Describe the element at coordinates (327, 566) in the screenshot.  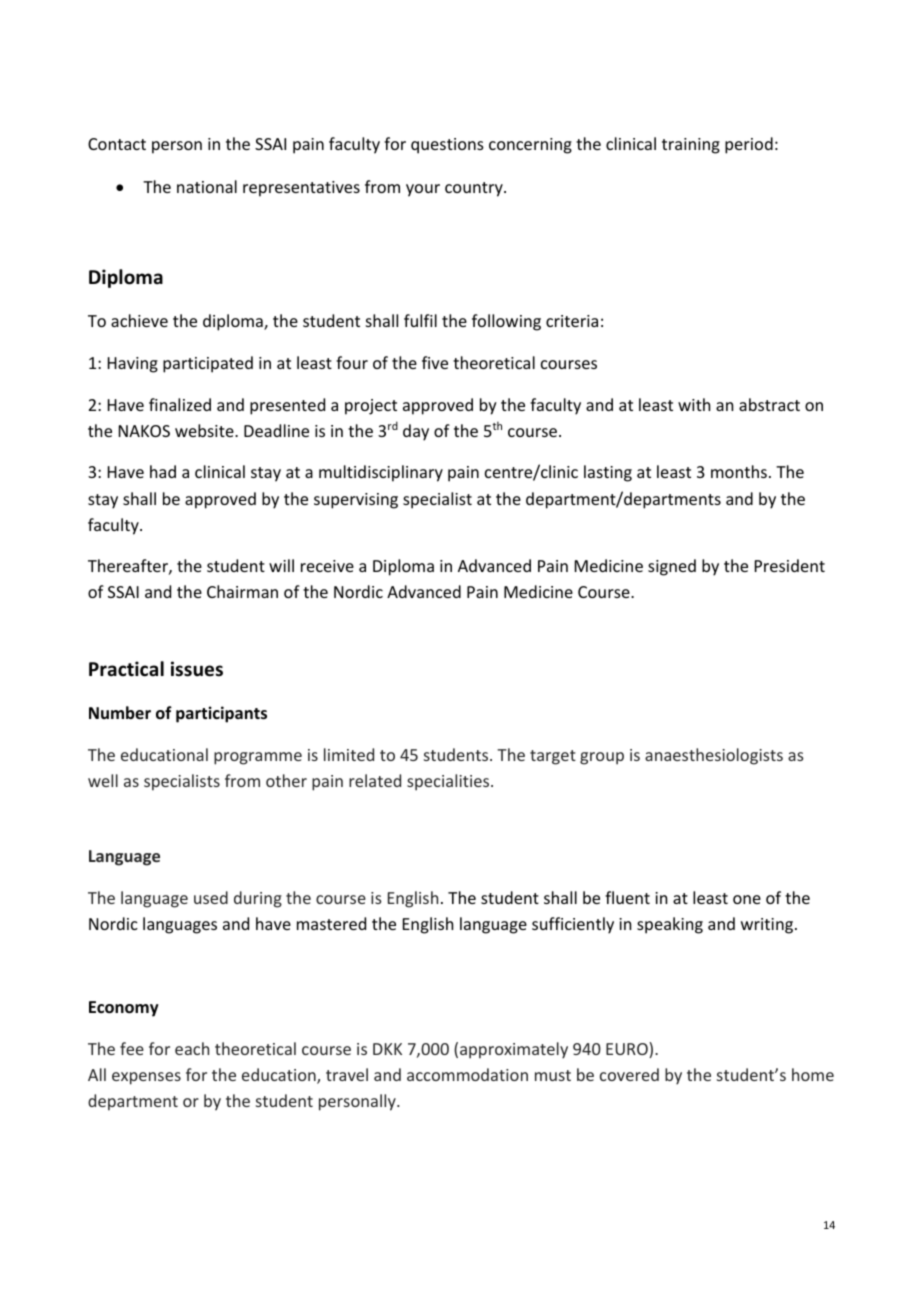
I see `receive` at that location.
